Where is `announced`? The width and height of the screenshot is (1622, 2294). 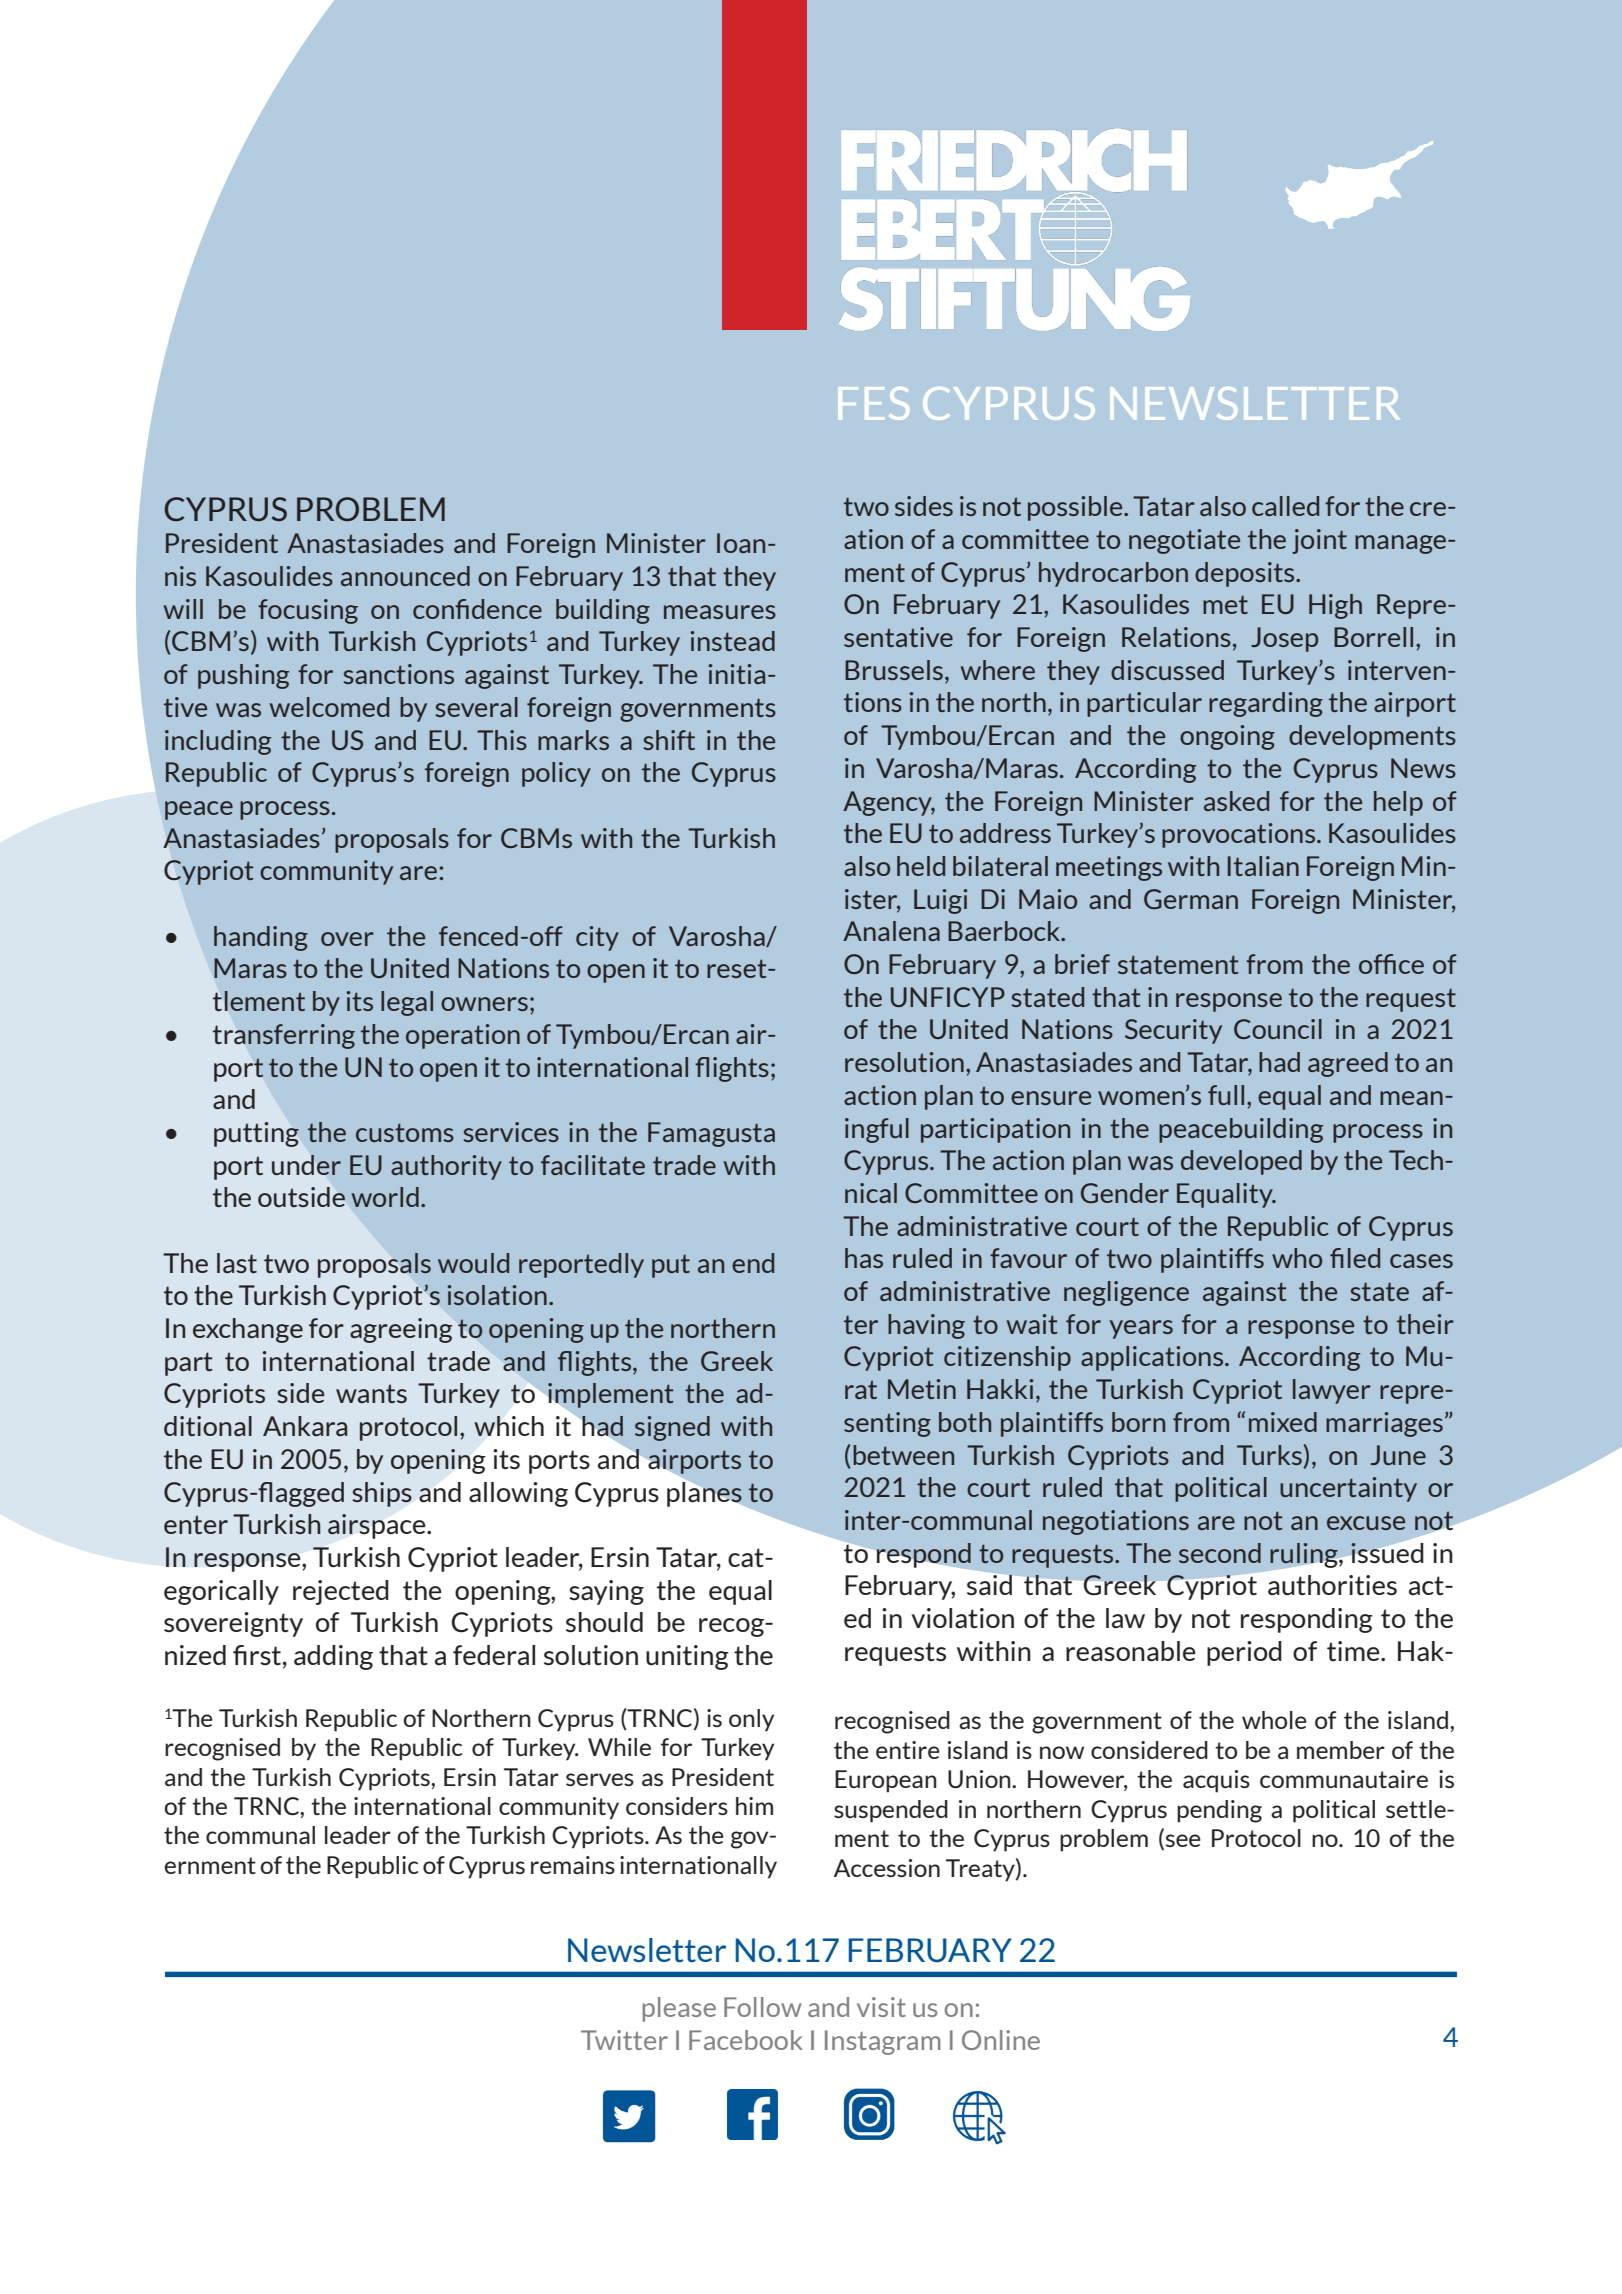 announced is located at coordinates (405, 576).
